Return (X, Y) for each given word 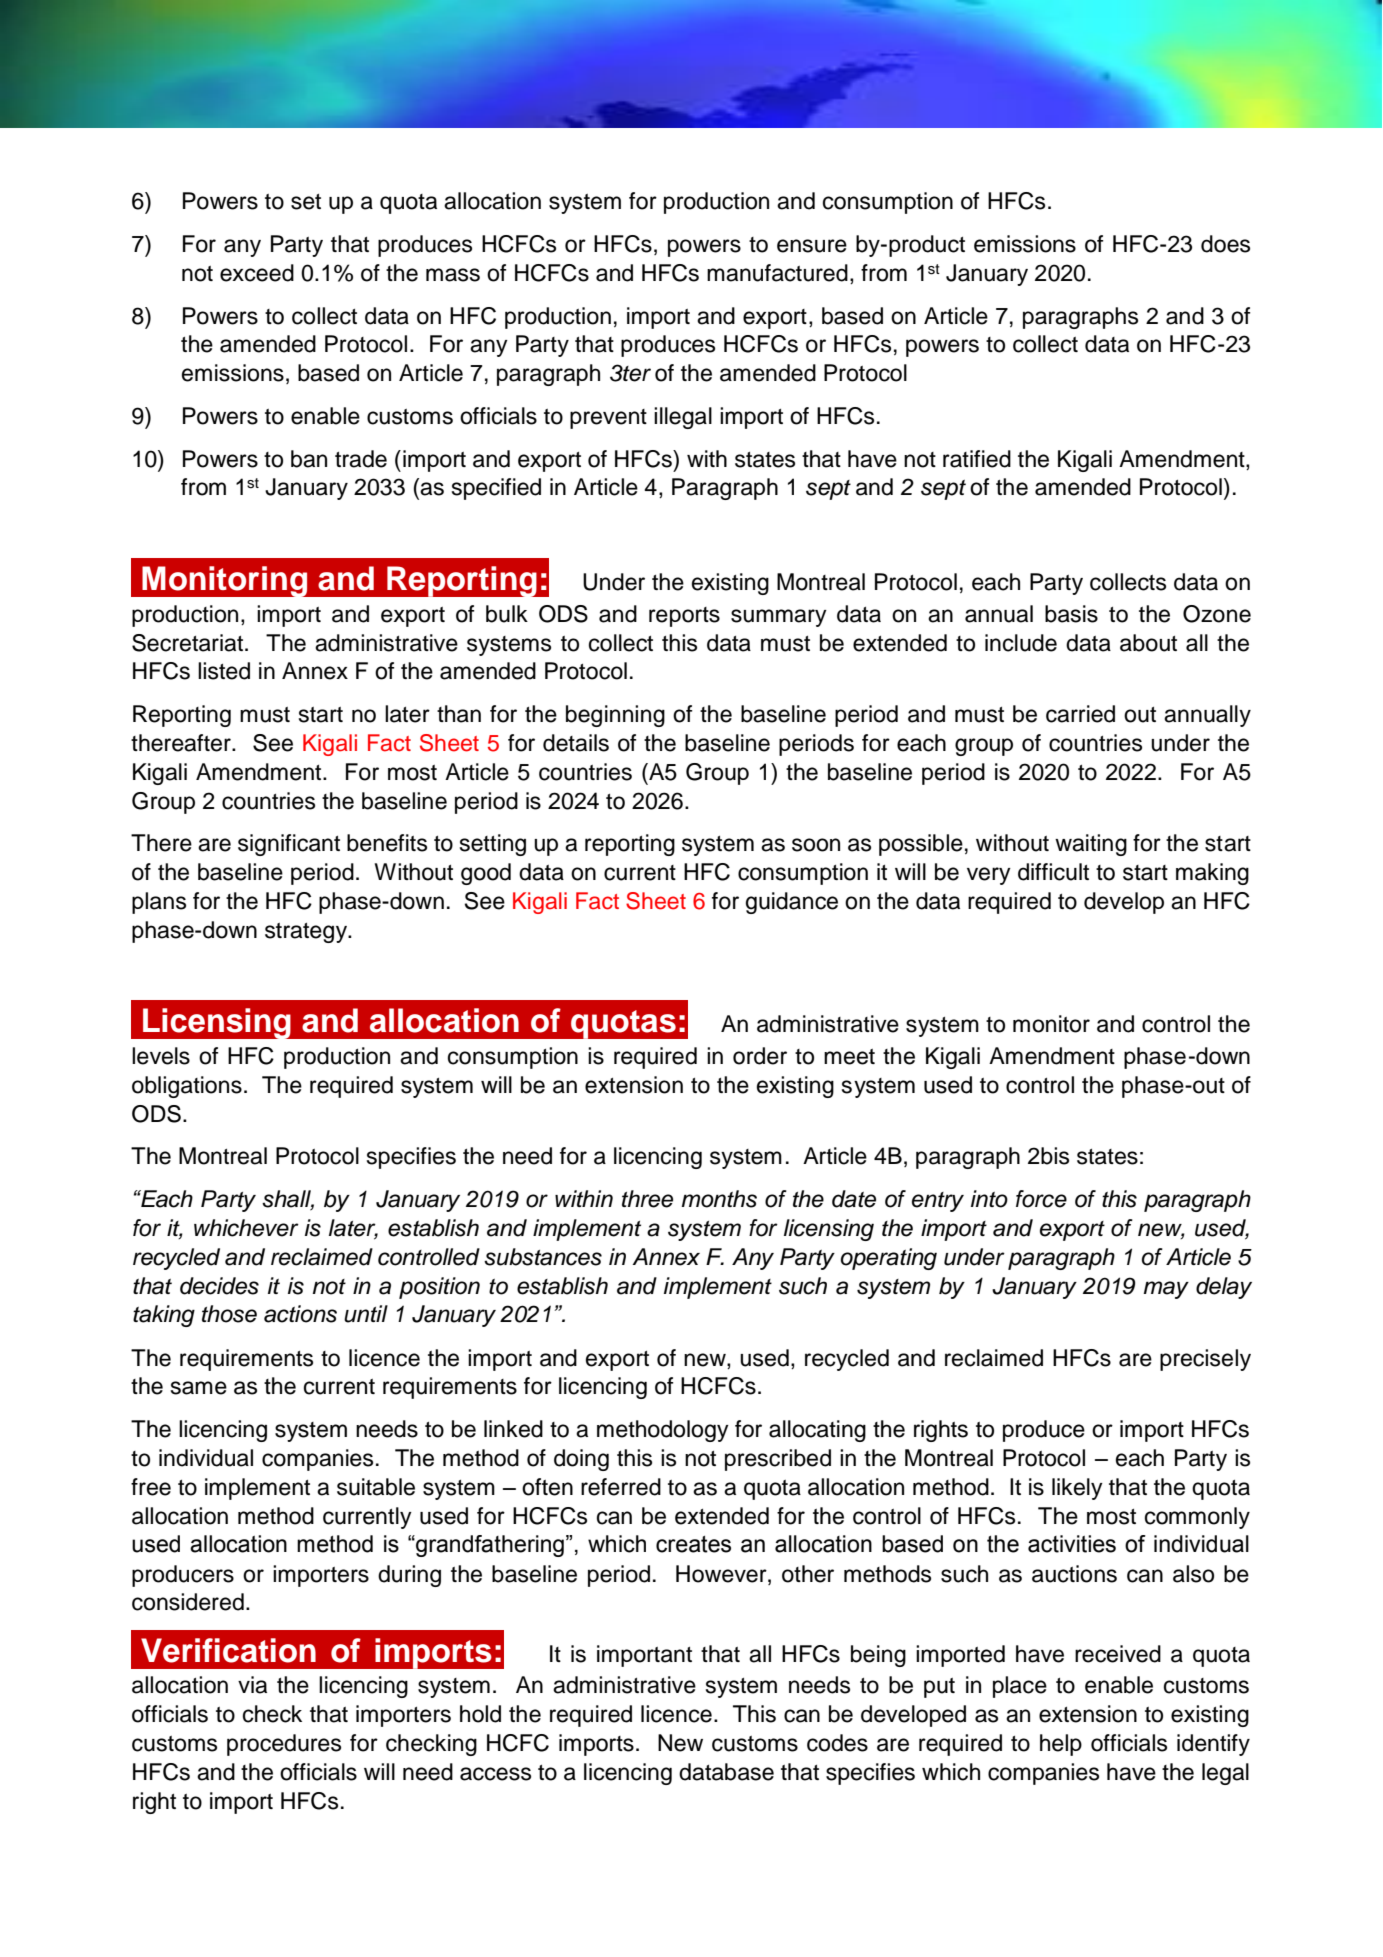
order (760, 1056)
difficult (1053, 872)
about (1148, 643)
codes (837, 1743)
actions (300, 1314)
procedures (284, 1745)
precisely (1205, 1360)
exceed (257, 273)
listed (224, 671)
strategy (307, 933)
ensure (812, 246)
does (1225, 244)
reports (684, 617)
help (1061, 1745)
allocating (817, 1431)
